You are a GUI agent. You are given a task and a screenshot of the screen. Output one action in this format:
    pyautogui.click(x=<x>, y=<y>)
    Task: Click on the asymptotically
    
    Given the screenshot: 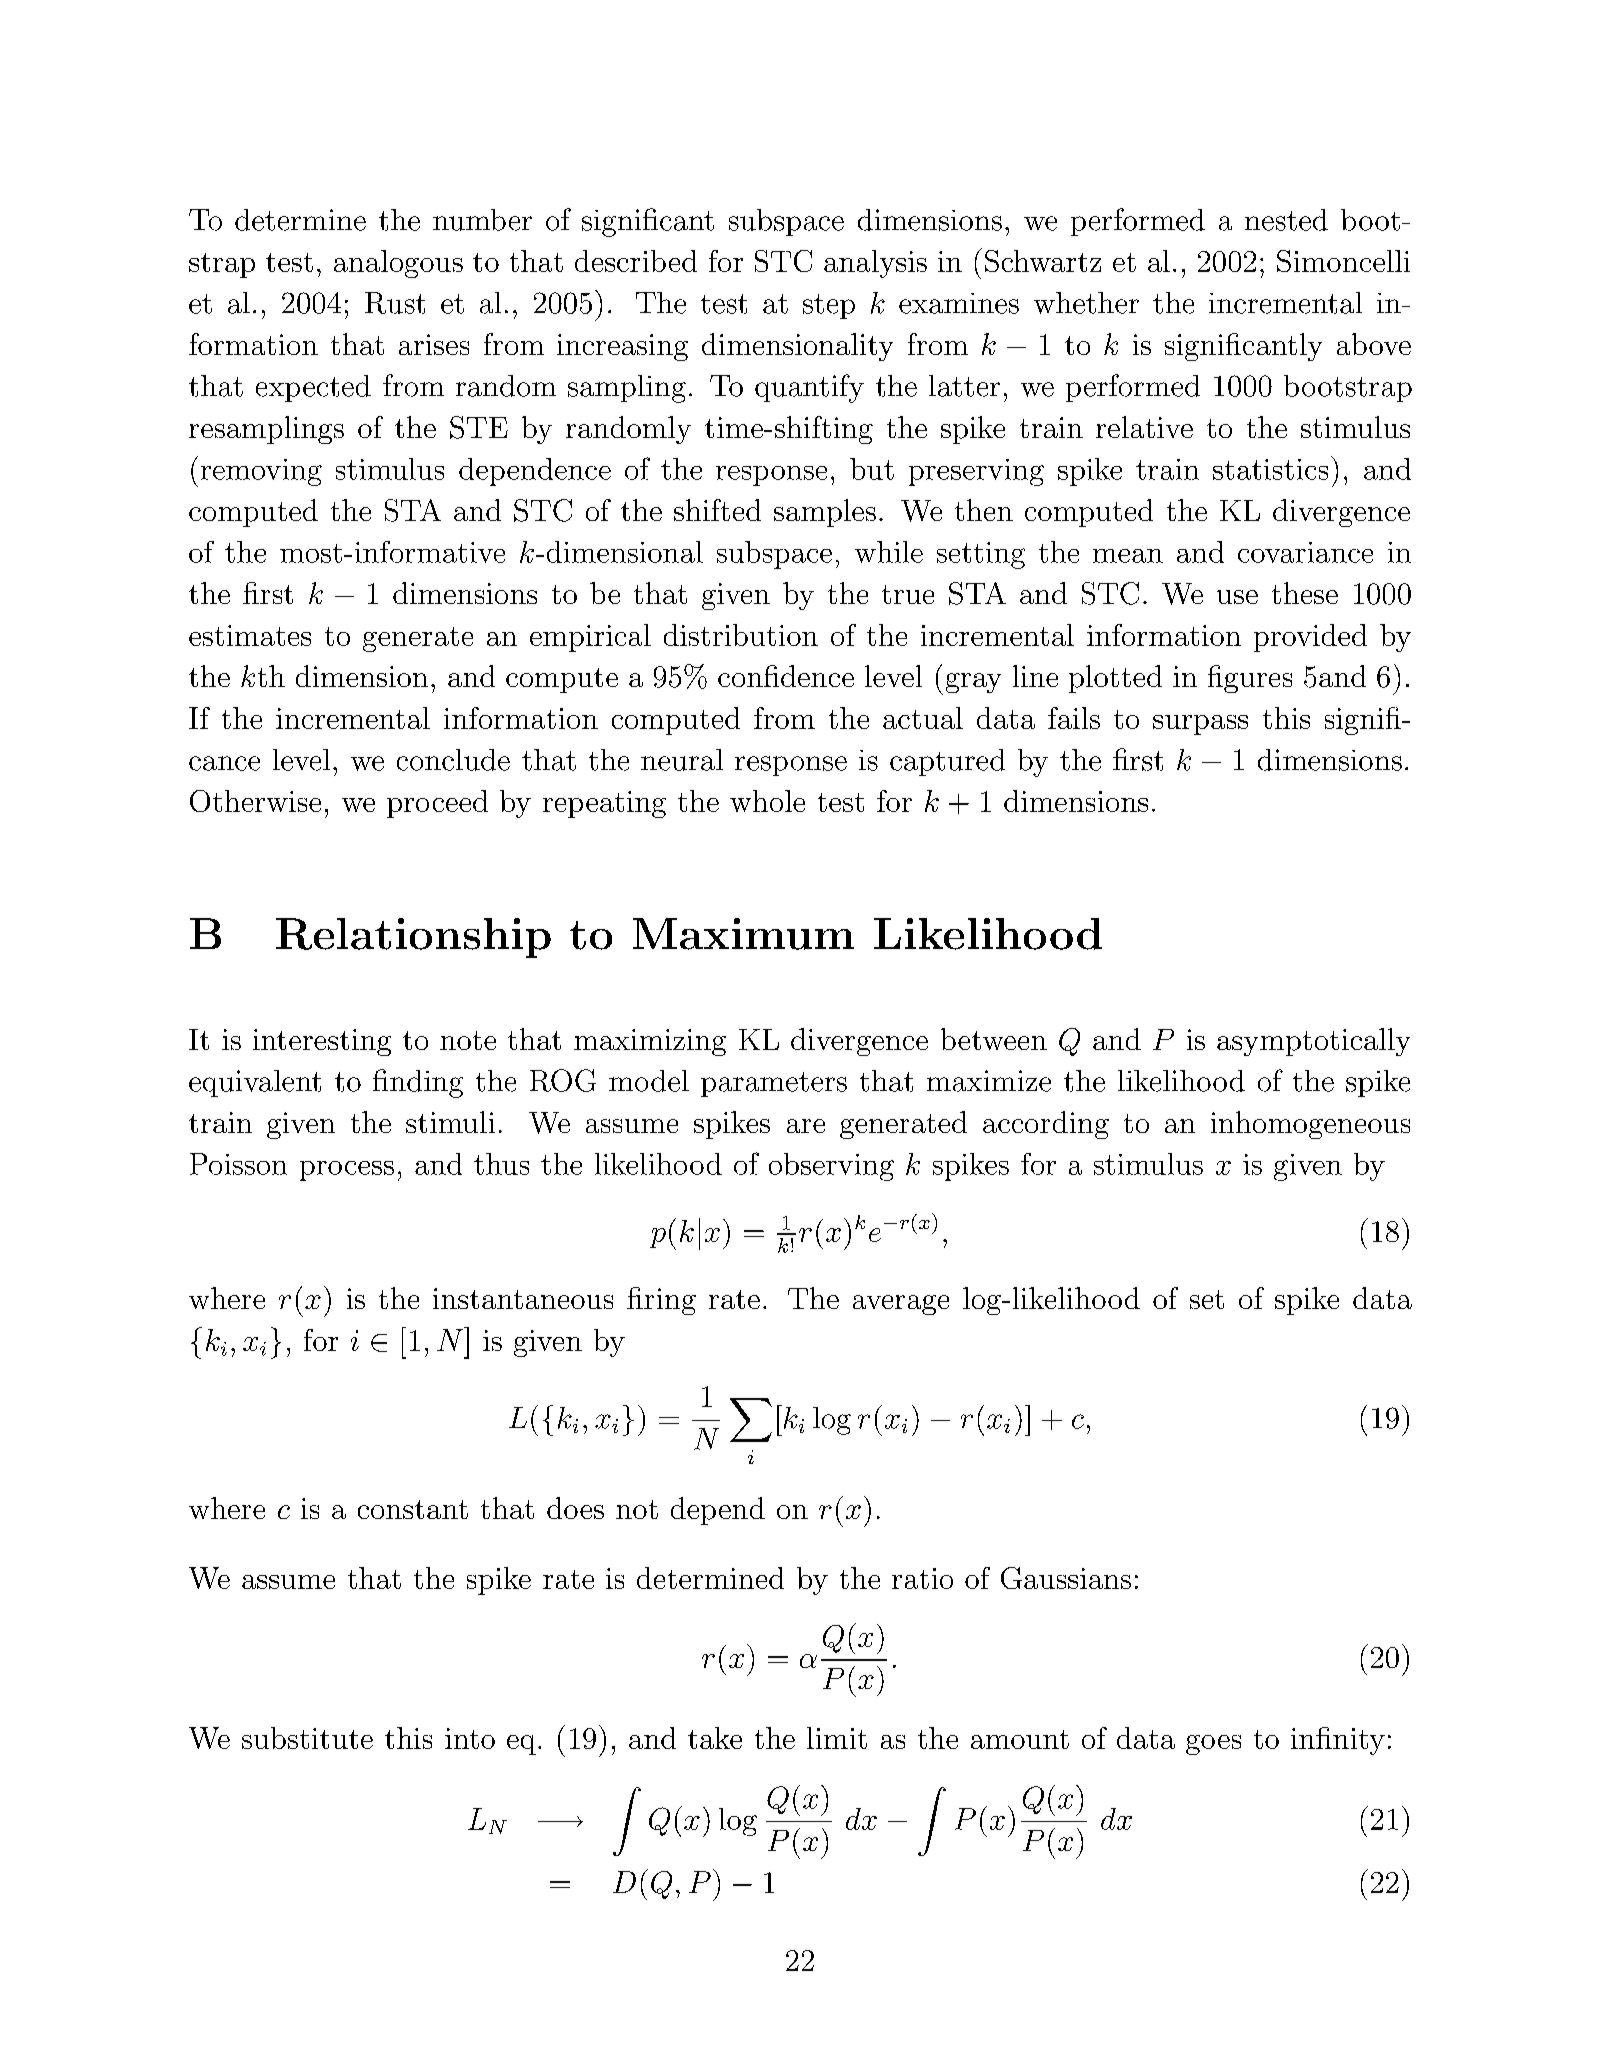 What is the action you would take?
    pyautogui.click(x=1313, y=1042)
